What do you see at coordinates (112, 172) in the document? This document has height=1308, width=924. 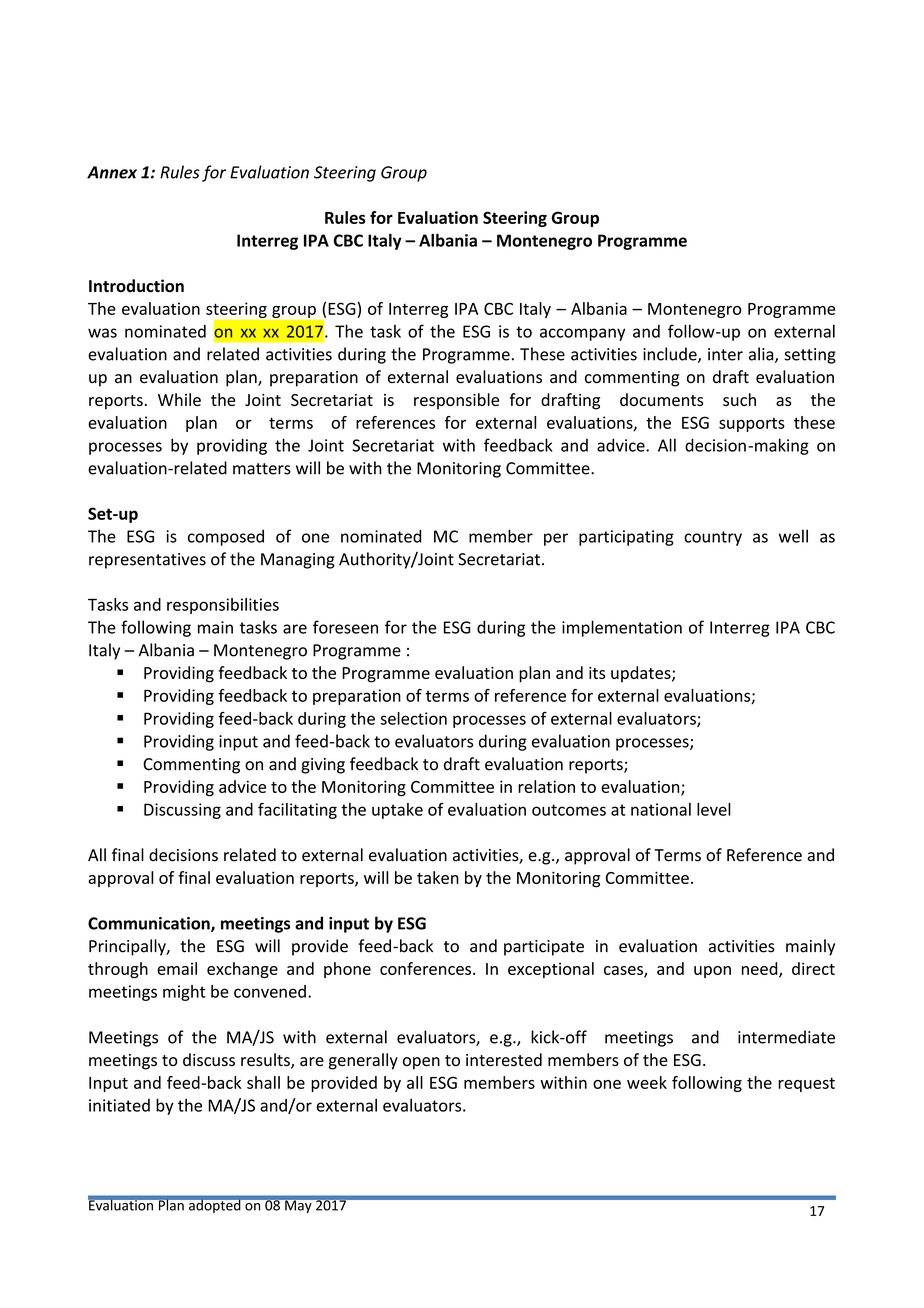 I see `Annex` at bounding box center [112, 172].
